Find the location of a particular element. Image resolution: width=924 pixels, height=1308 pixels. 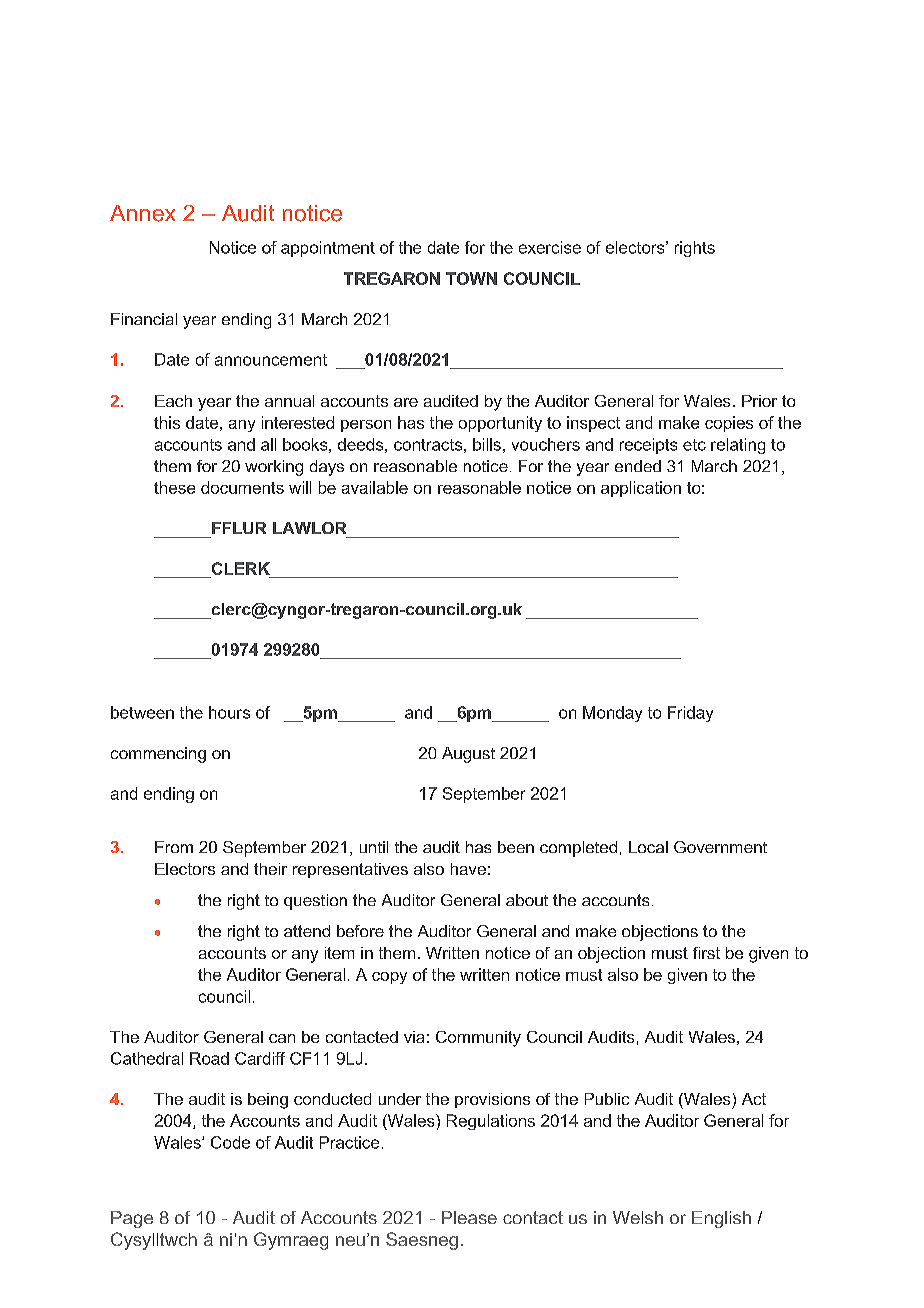

first is located at coordinates (706, 953).
